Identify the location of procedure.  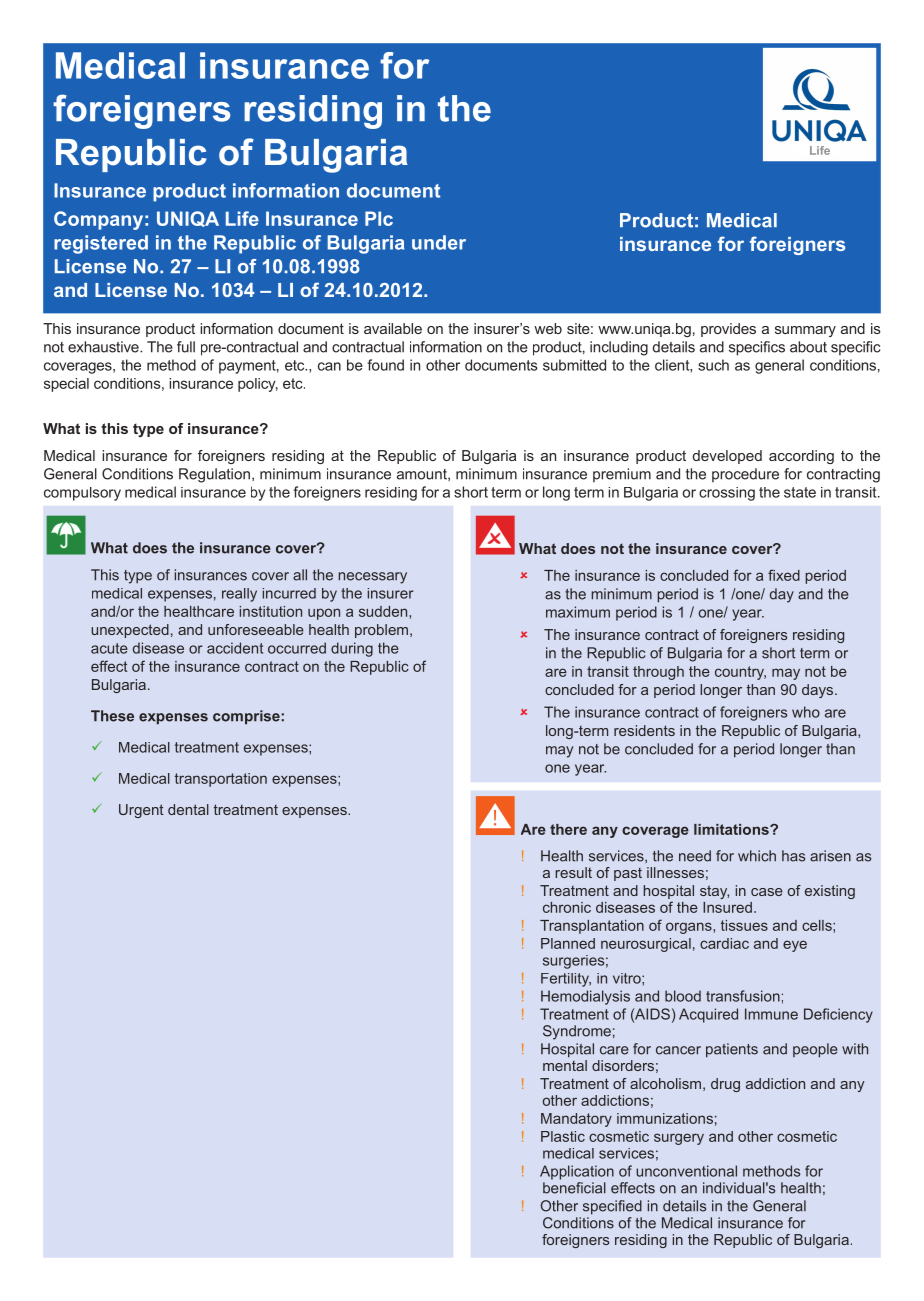
(745, 475).
